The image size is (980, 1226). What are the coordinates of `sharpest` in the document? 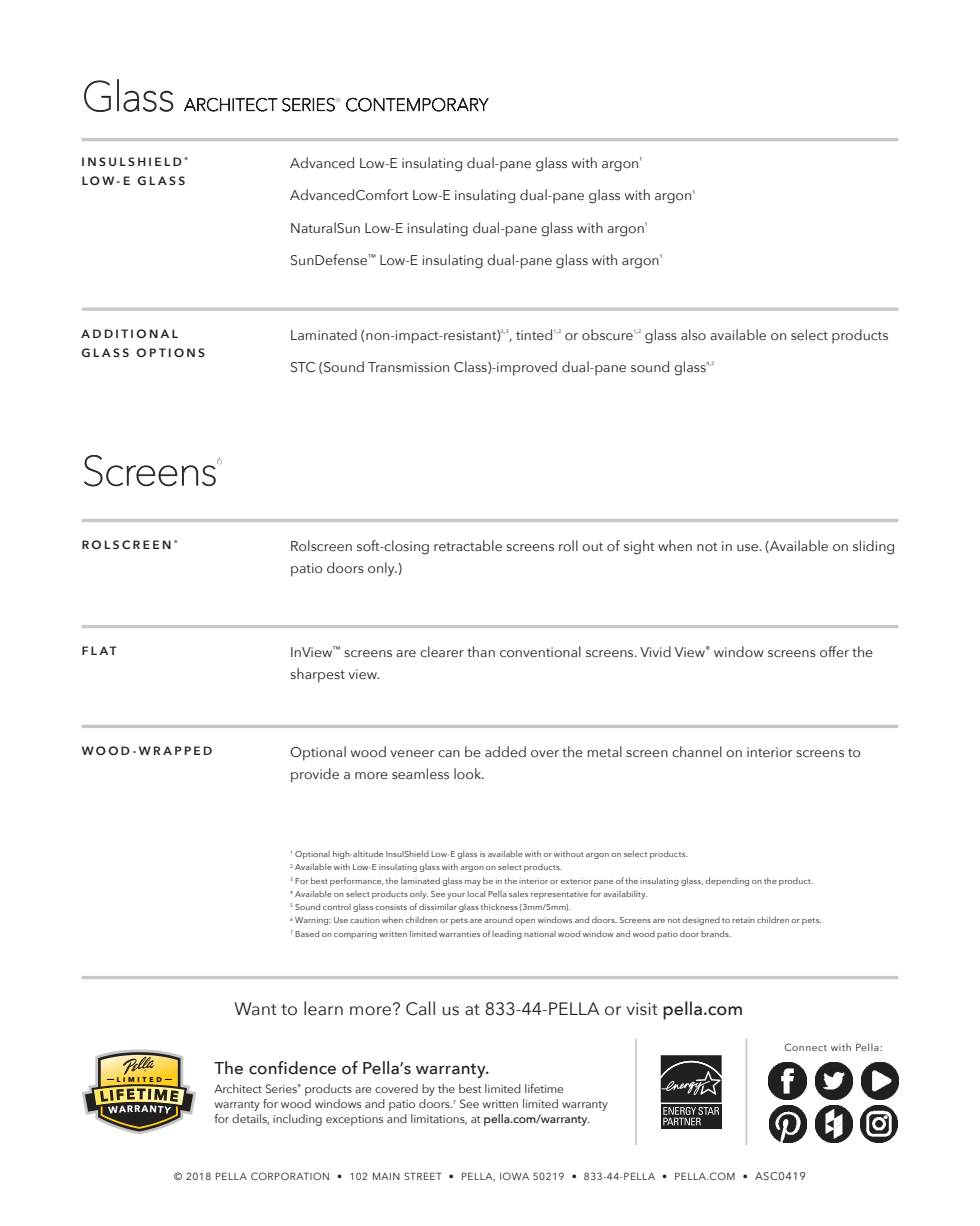 It's located at (317, 675).
